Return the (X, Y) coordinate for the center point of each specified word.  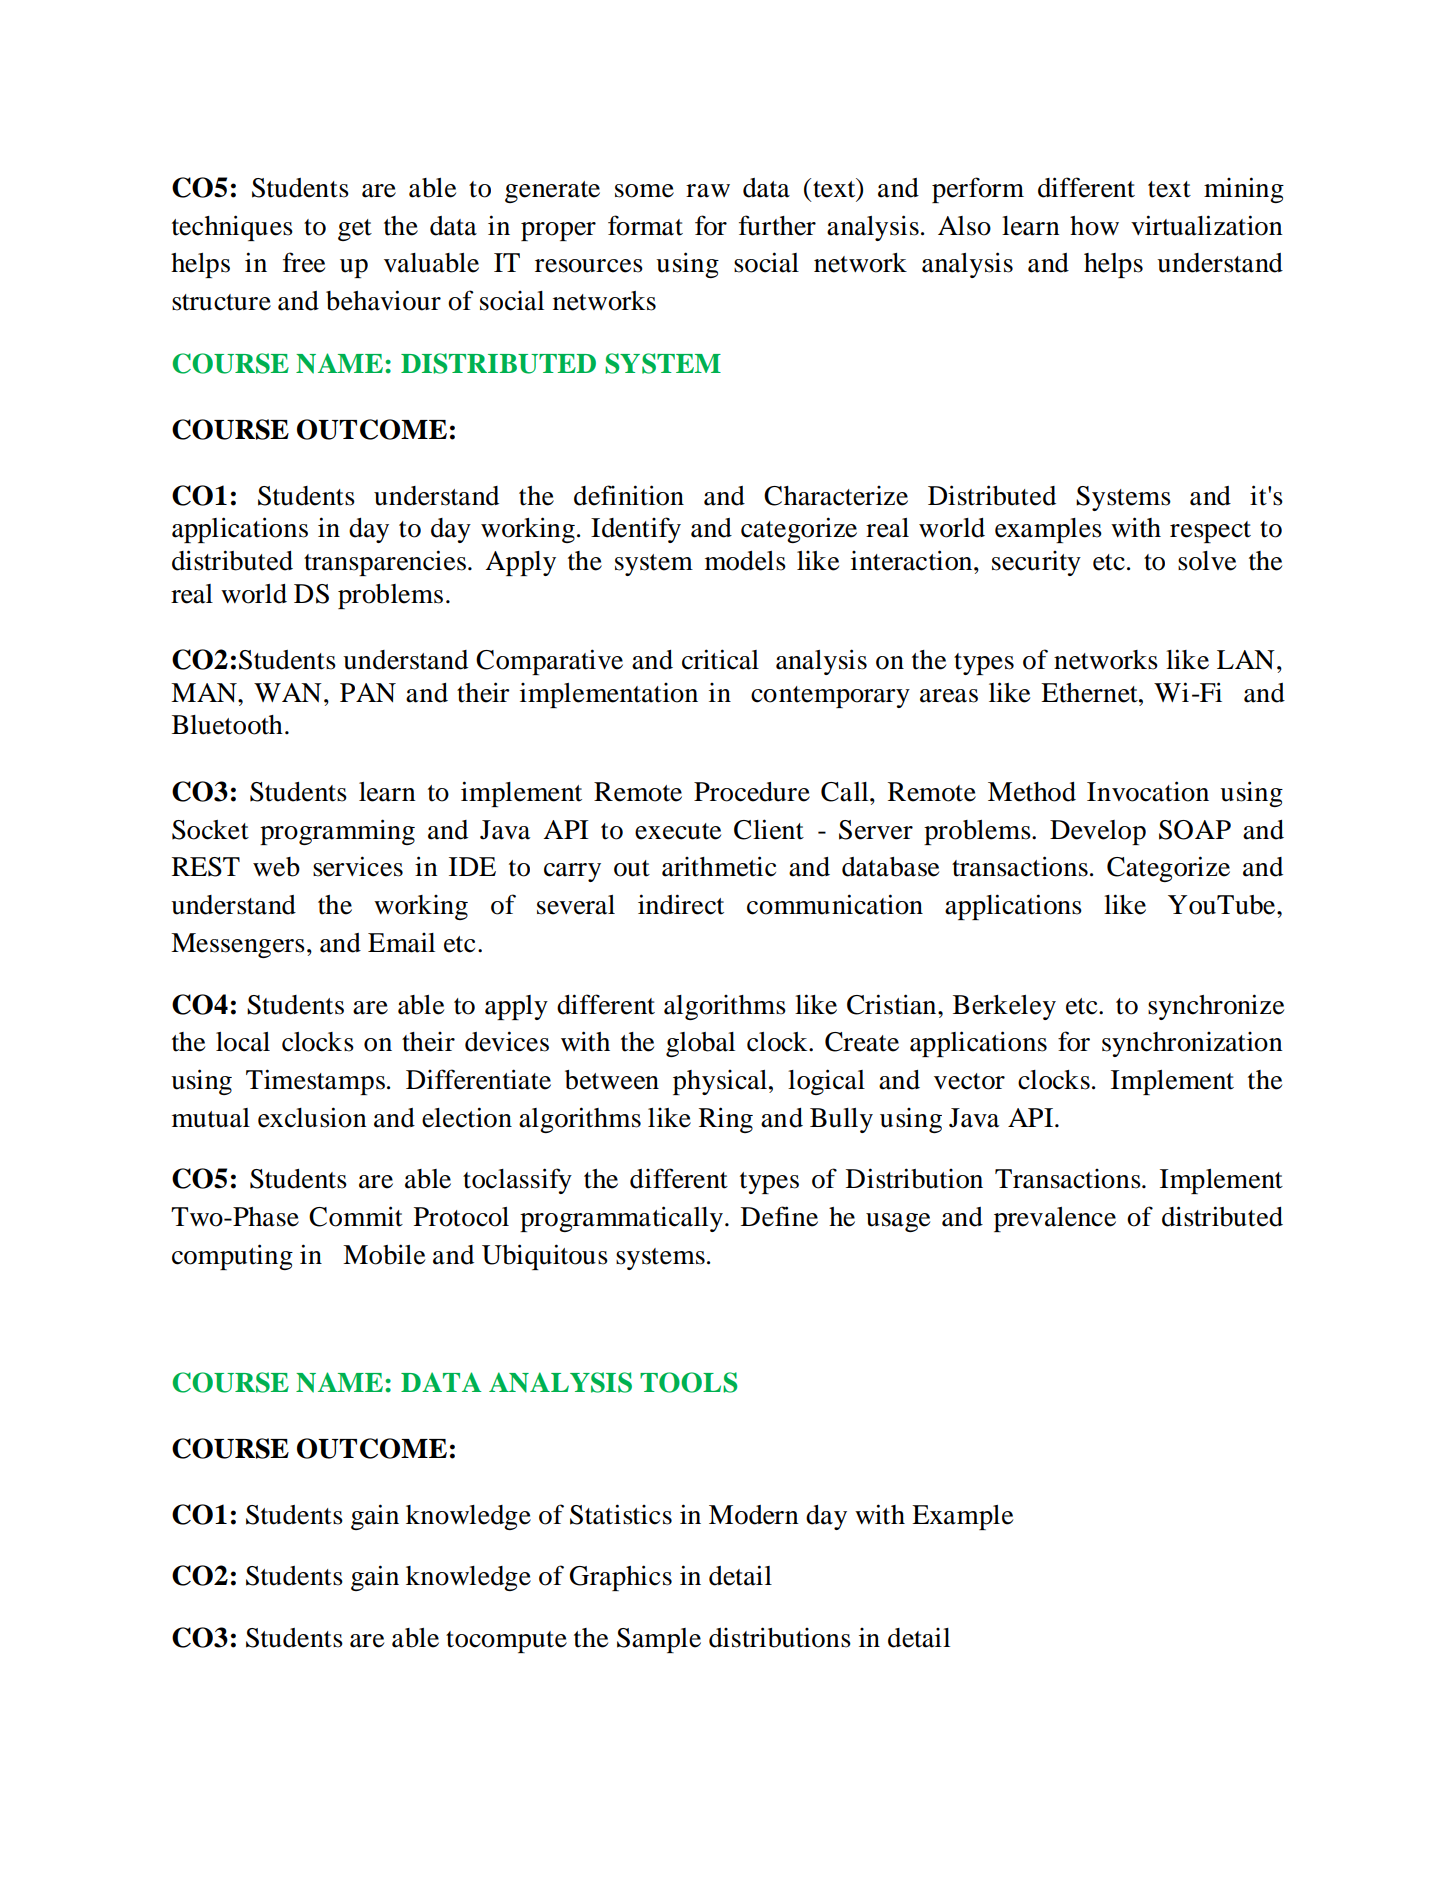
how (1094, 226)
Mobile (384, 1254)
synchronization (1192, 1044)
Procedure (752, 792)
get (355, 230)
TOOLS (689, 1382)
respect (1210, 532)
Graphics (620, 1578)
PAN (368, 692)
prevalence (1055, 1219)
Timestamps (315, 1082)
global (700, 1044)
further (777, 225)
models (745, 561)
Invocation (1148, 791)
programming (337, 832)
